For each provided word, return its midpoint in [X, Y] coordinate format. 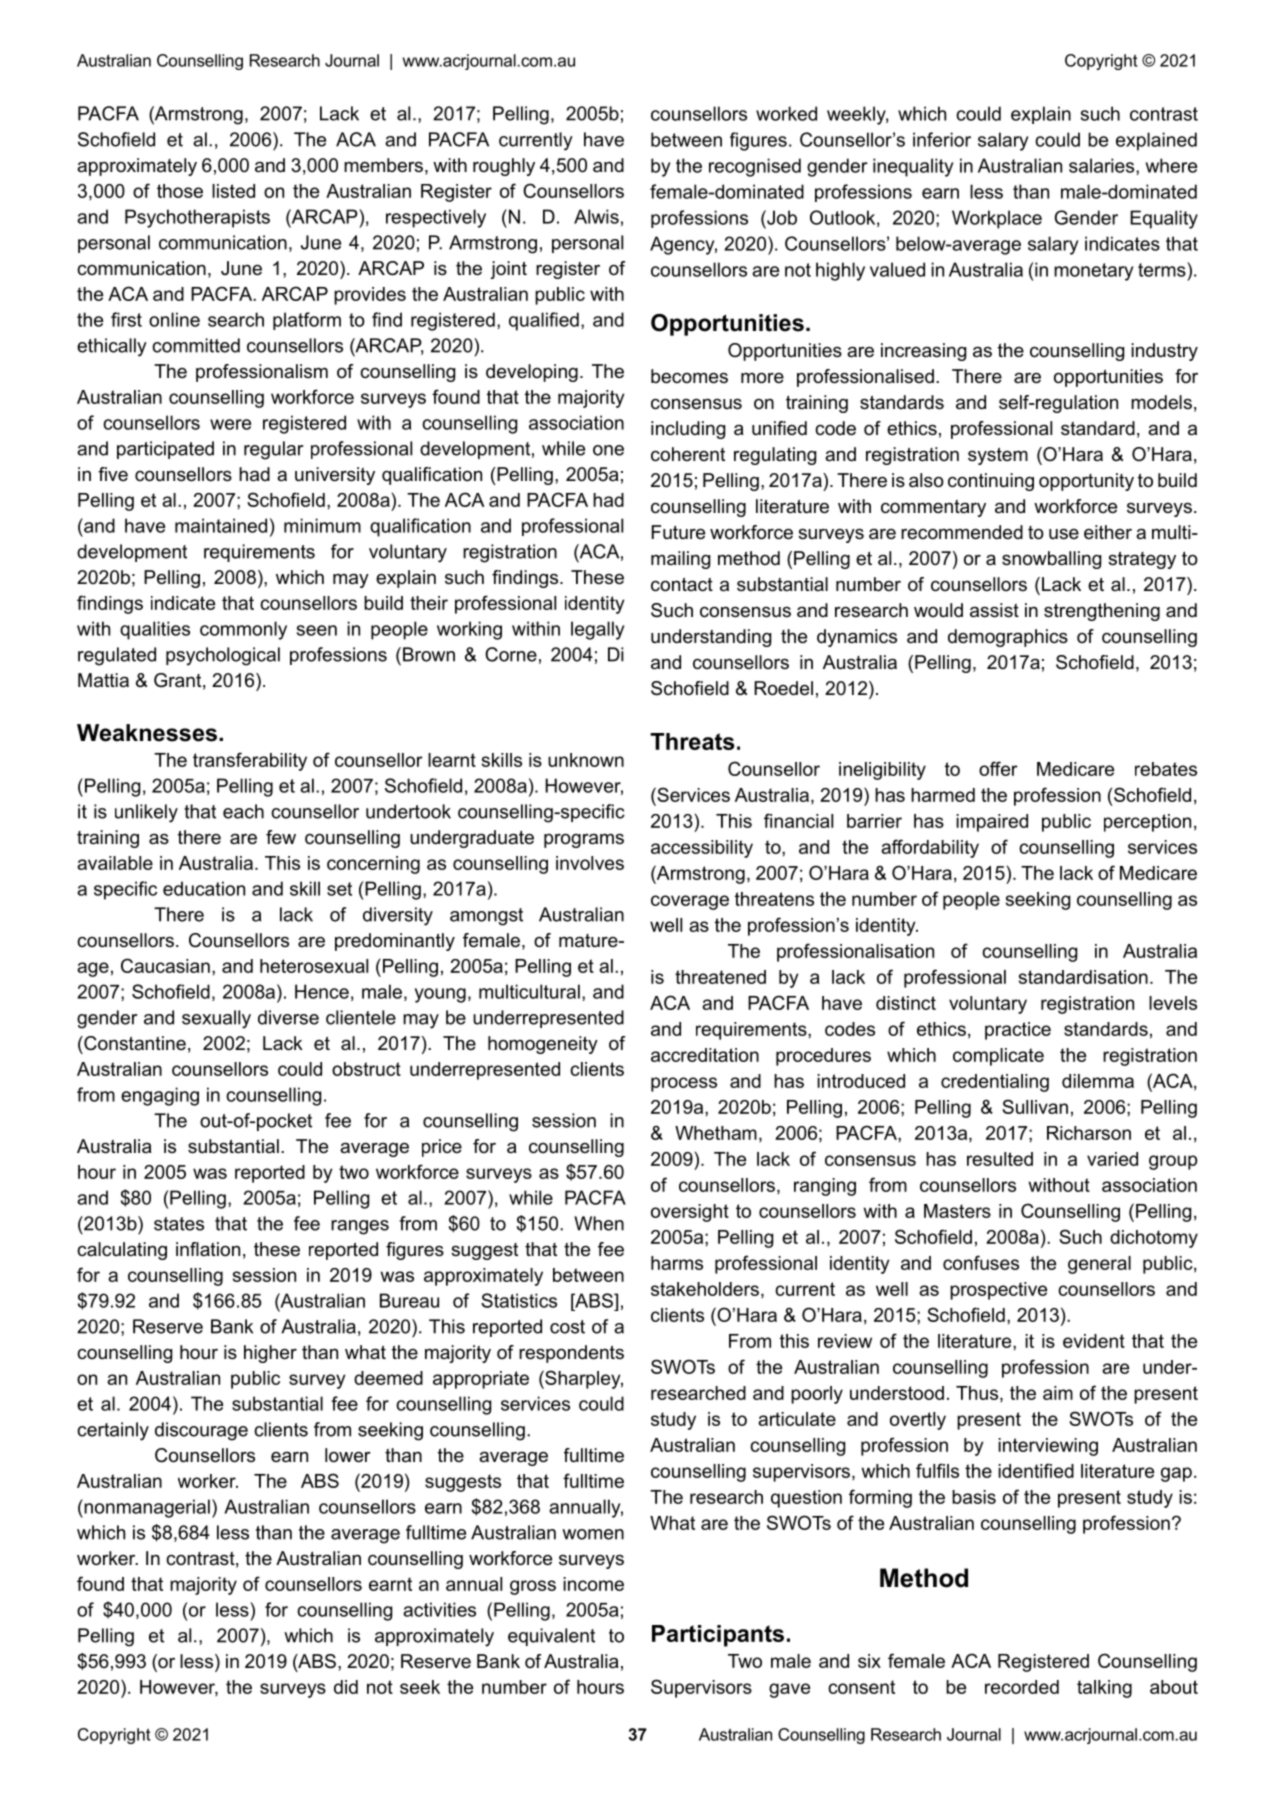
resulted [1000, 1159]
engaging [160, 1096]
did [346, 1687]
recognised [755, 167]
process [684, 1084]
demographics [1008, 638]
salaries [1103, 165]
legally [597, 630]
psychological [223, 656]
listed [233, 191]
